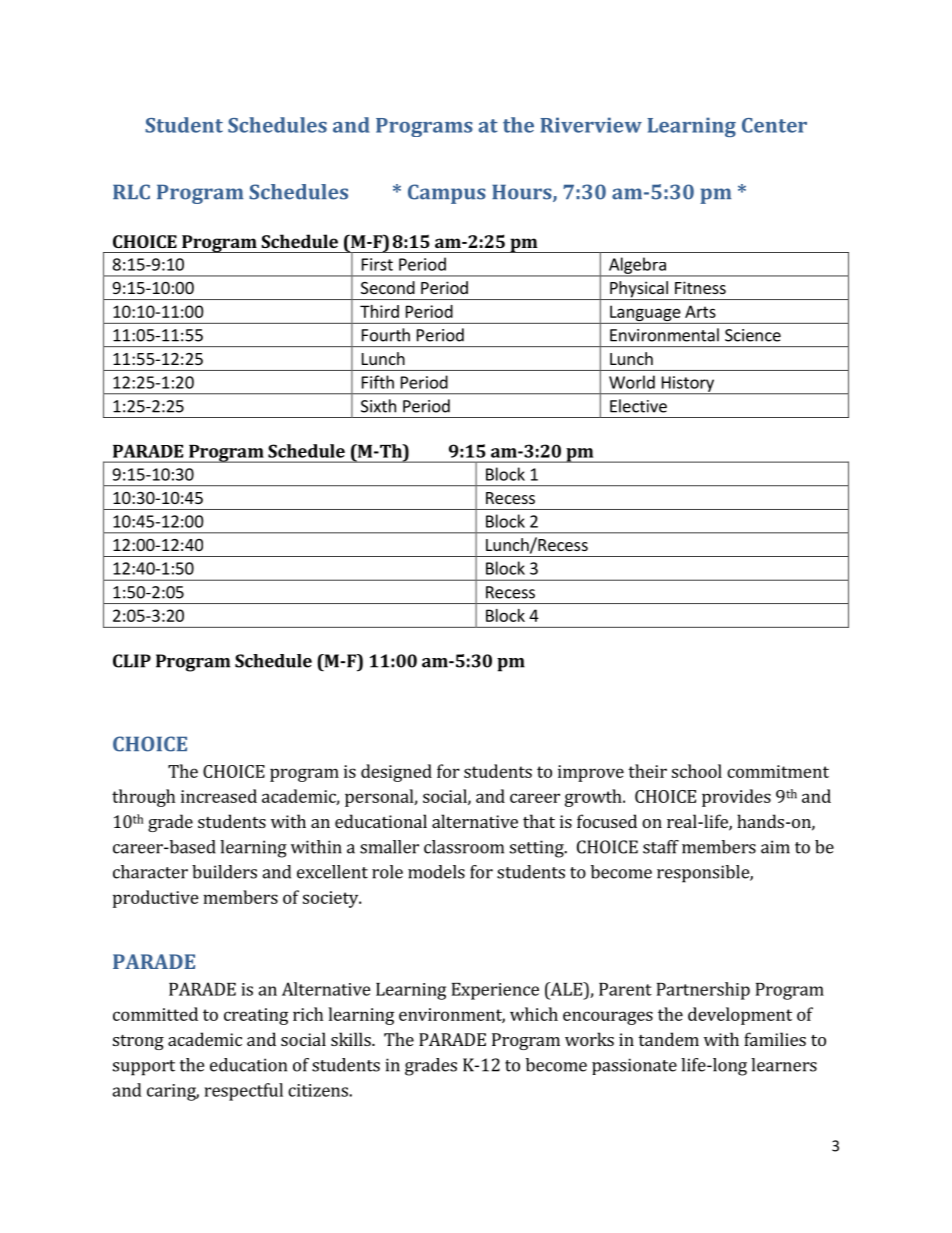 The image size is (952, 1233). I want to click on increased, so click(219, 796).
